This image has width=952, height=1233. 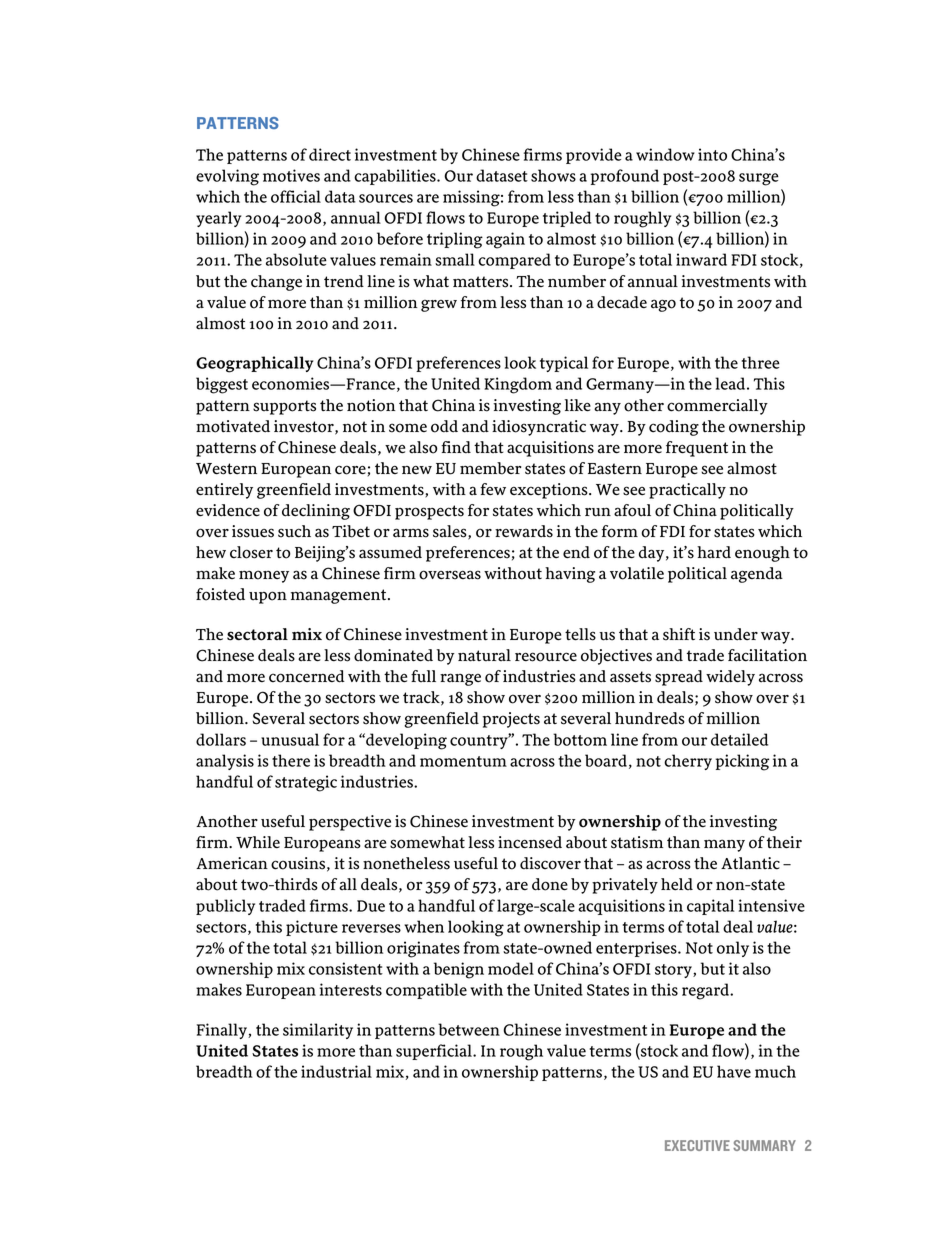 I want to click on industrial, so click(x=336, y=1071).
